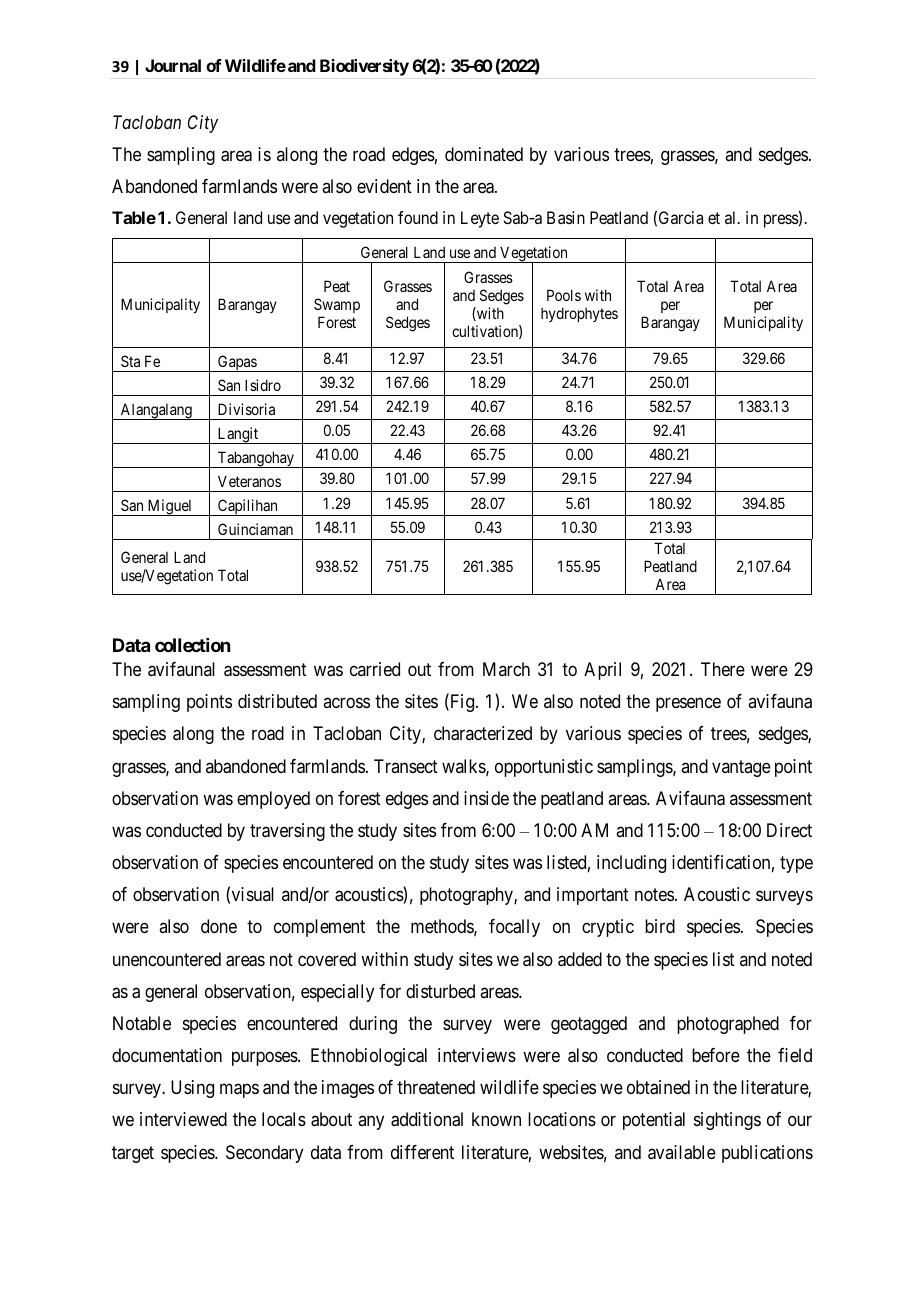 This document has width=924, height=1308. What do you see at coordinates (741, 768) in the document?
I see `vantage` at bounding box center [741, 768].
